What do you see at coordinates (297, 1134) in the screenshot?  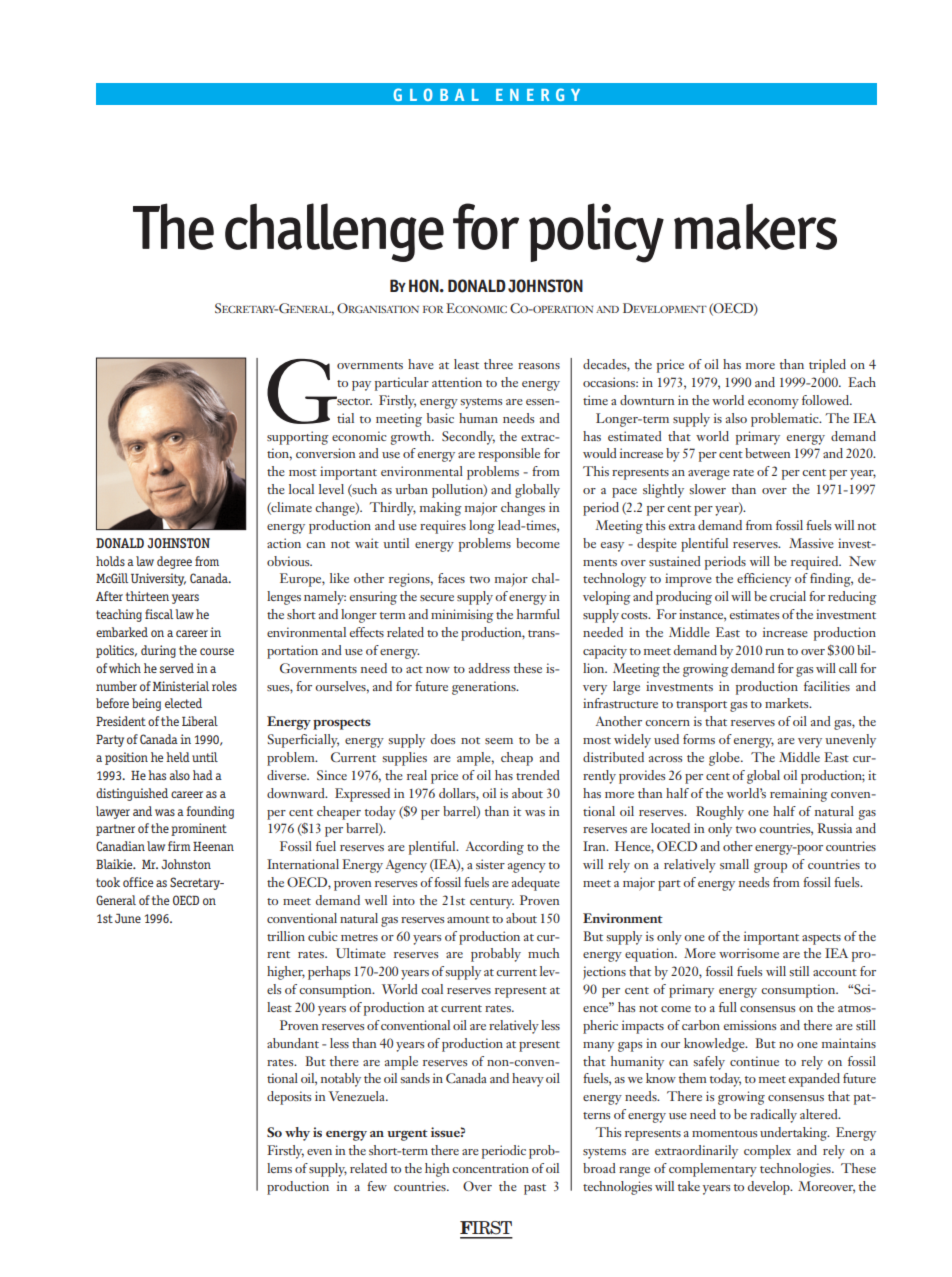 I see `why` at bounding box center [297, 1134].
